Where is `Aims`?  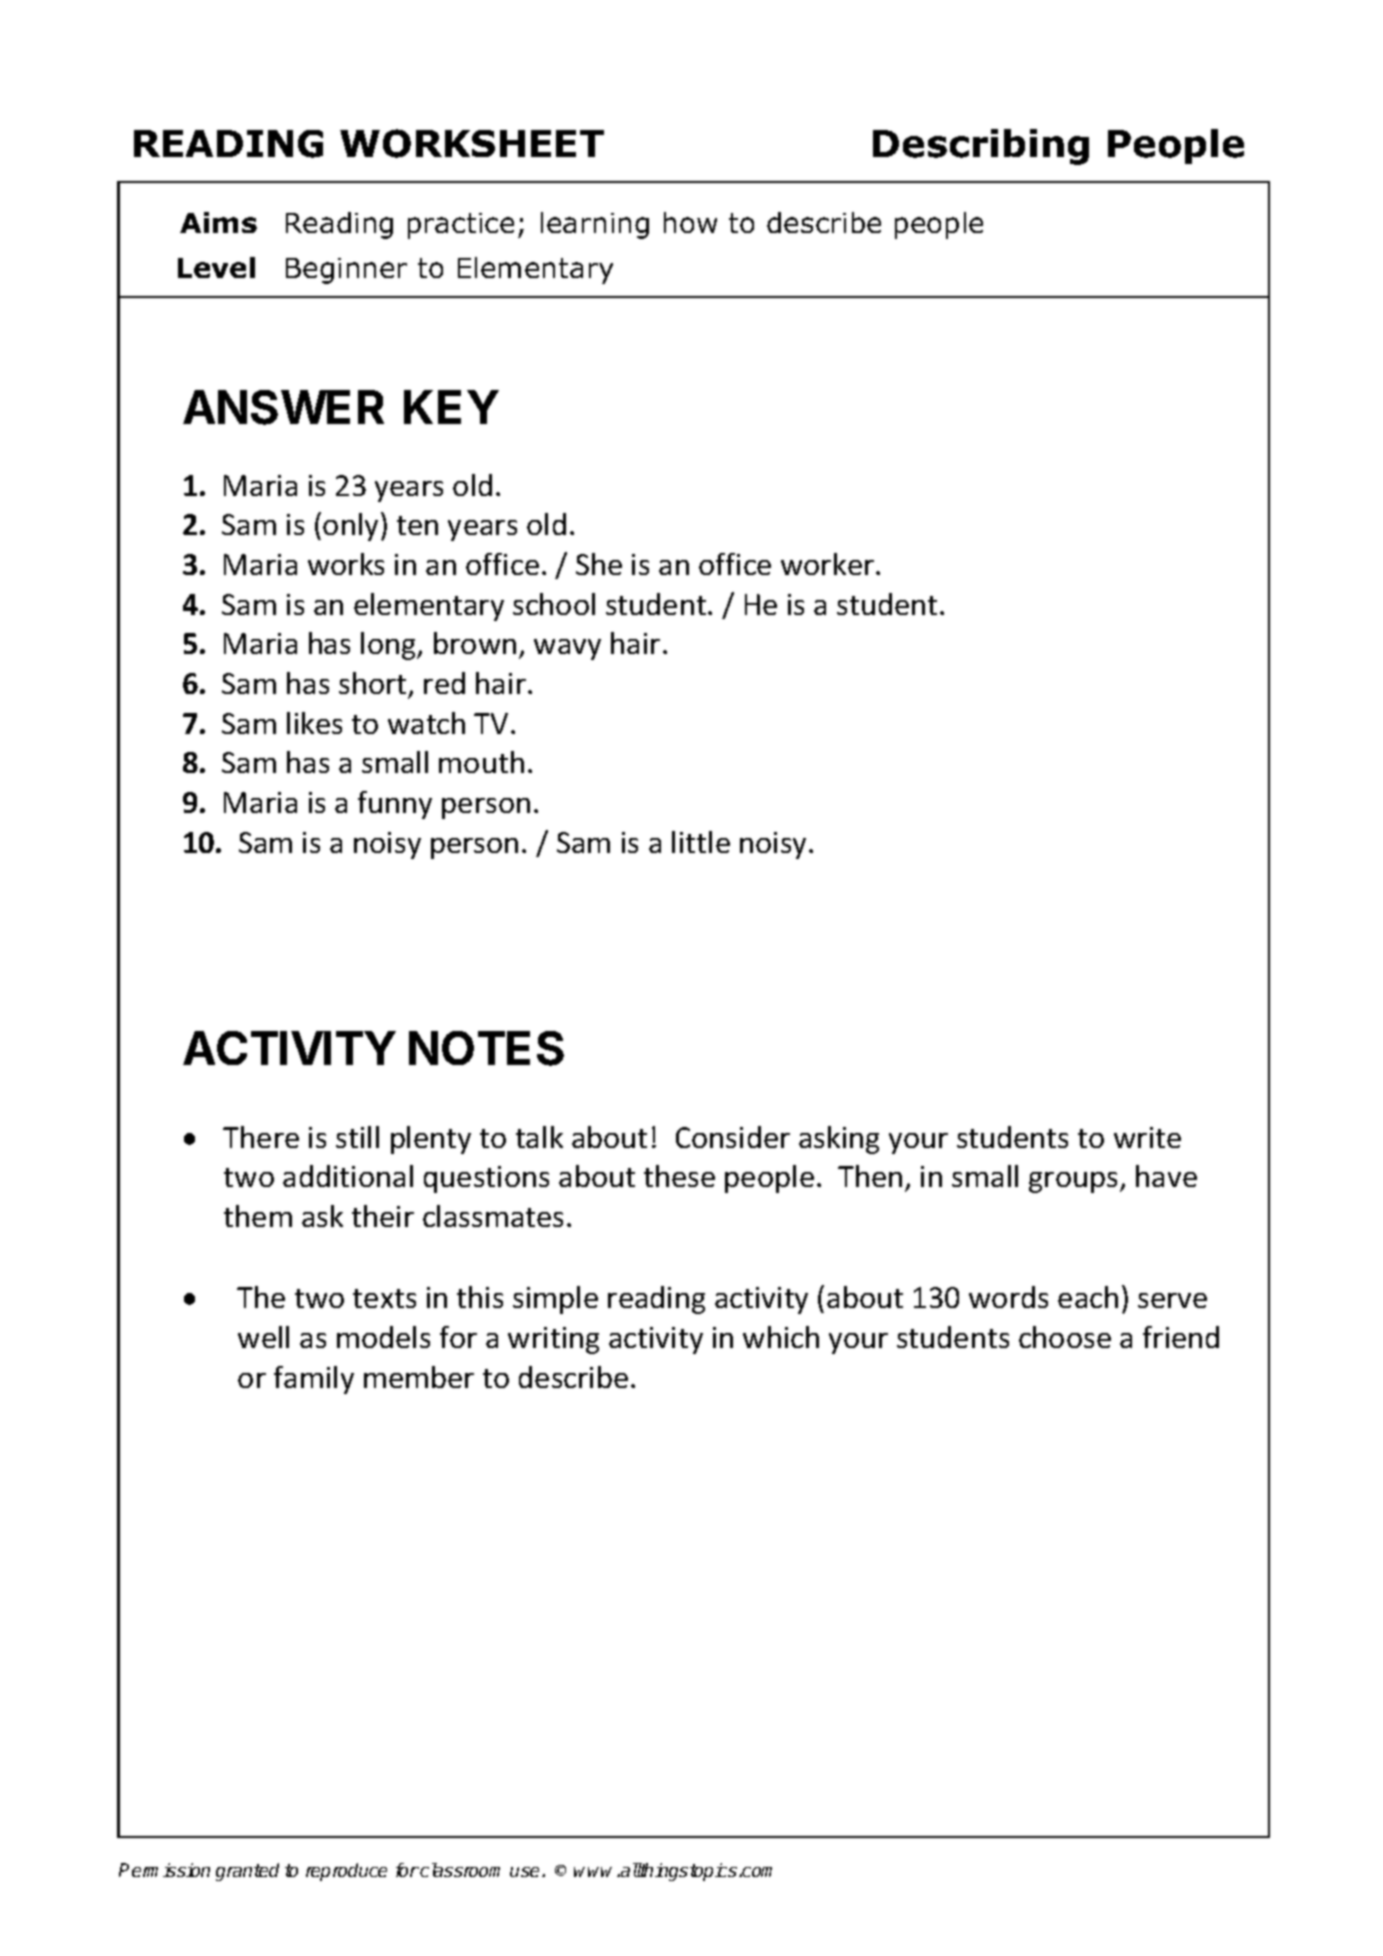
Aims is located at coordinates (218, 222).
